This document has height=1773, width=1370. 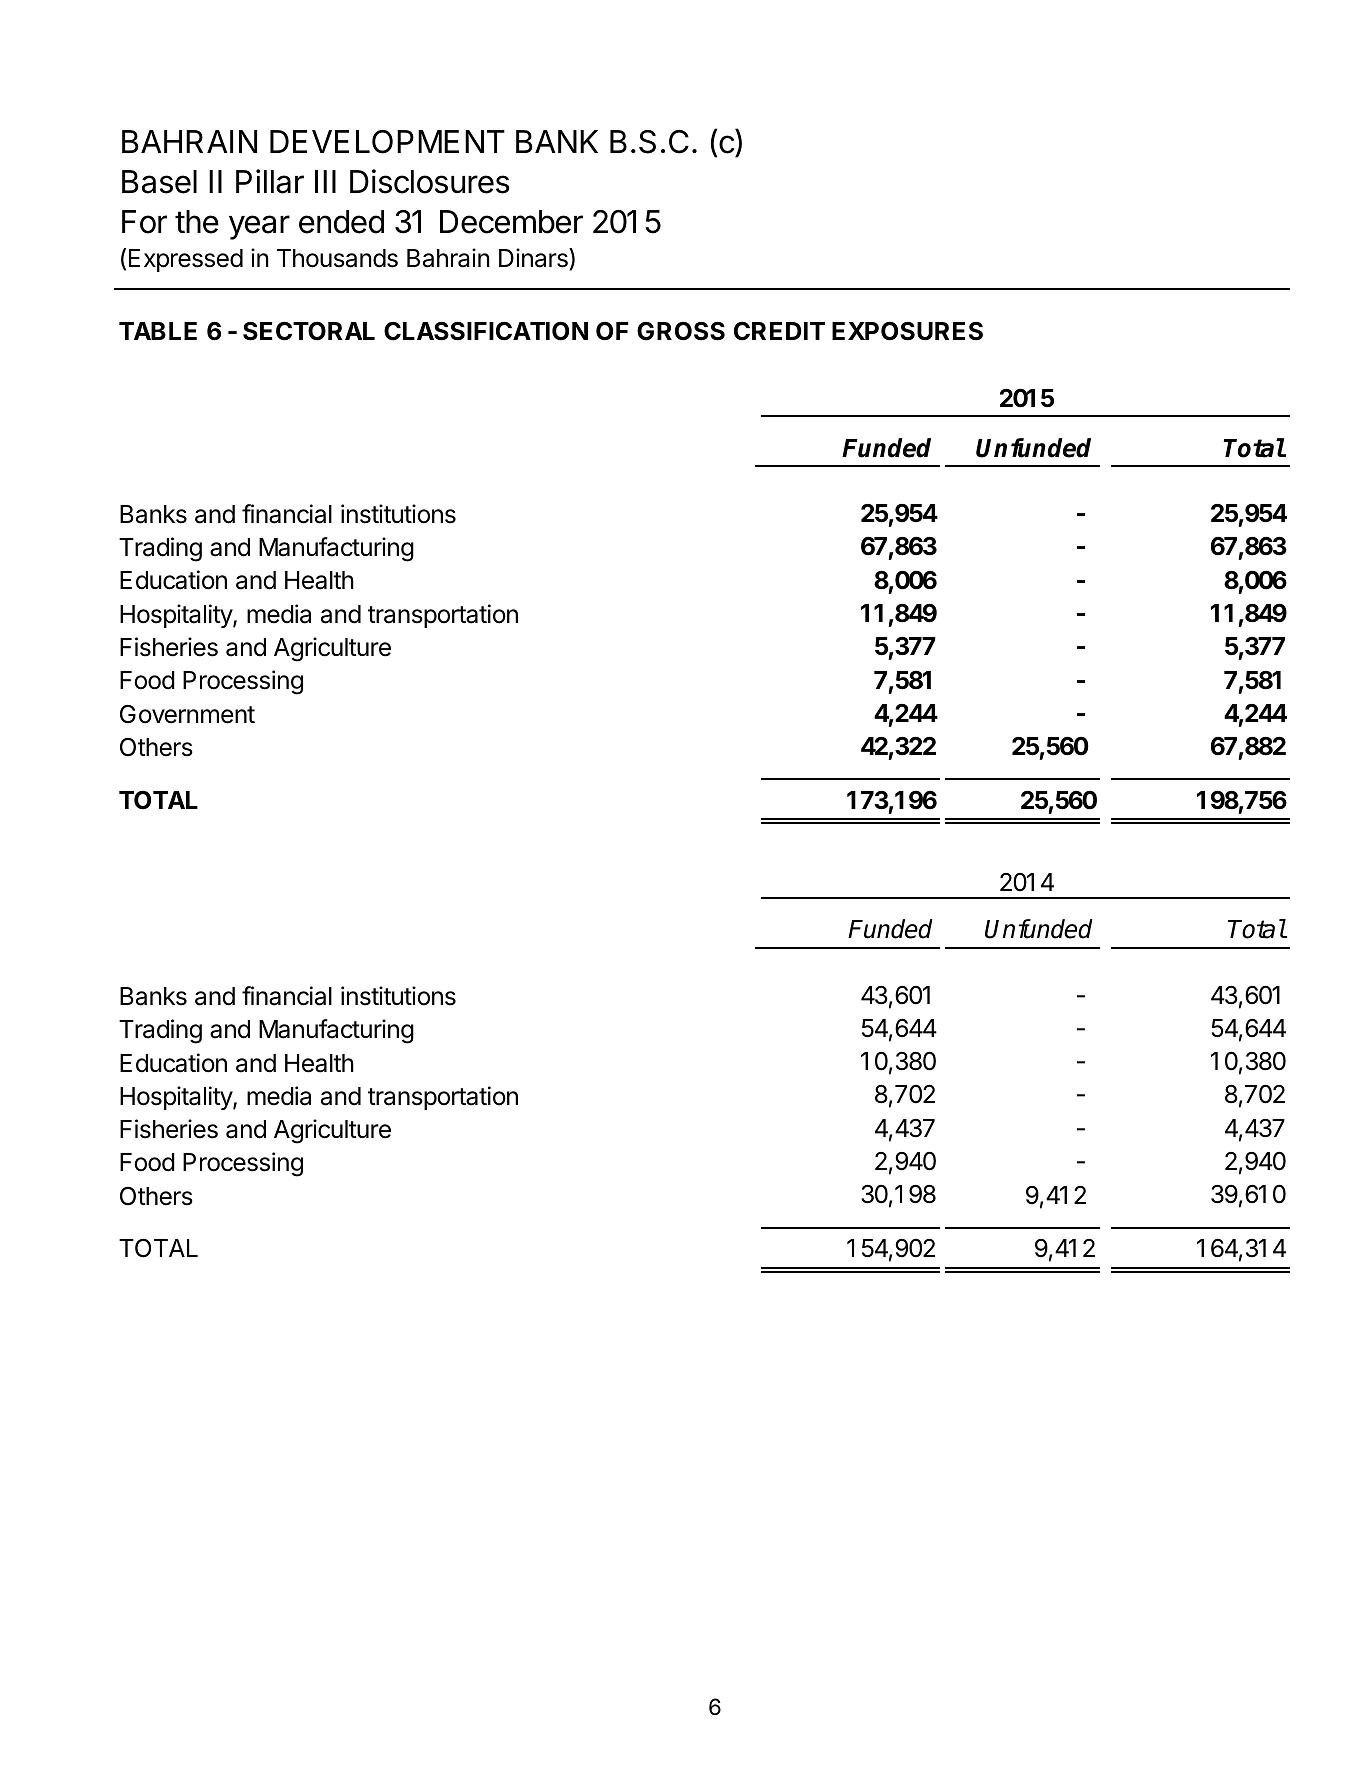 What do you see at coordinates (270, 181) in the document?
I see `Pillar` at bounding box center [270, 181].
